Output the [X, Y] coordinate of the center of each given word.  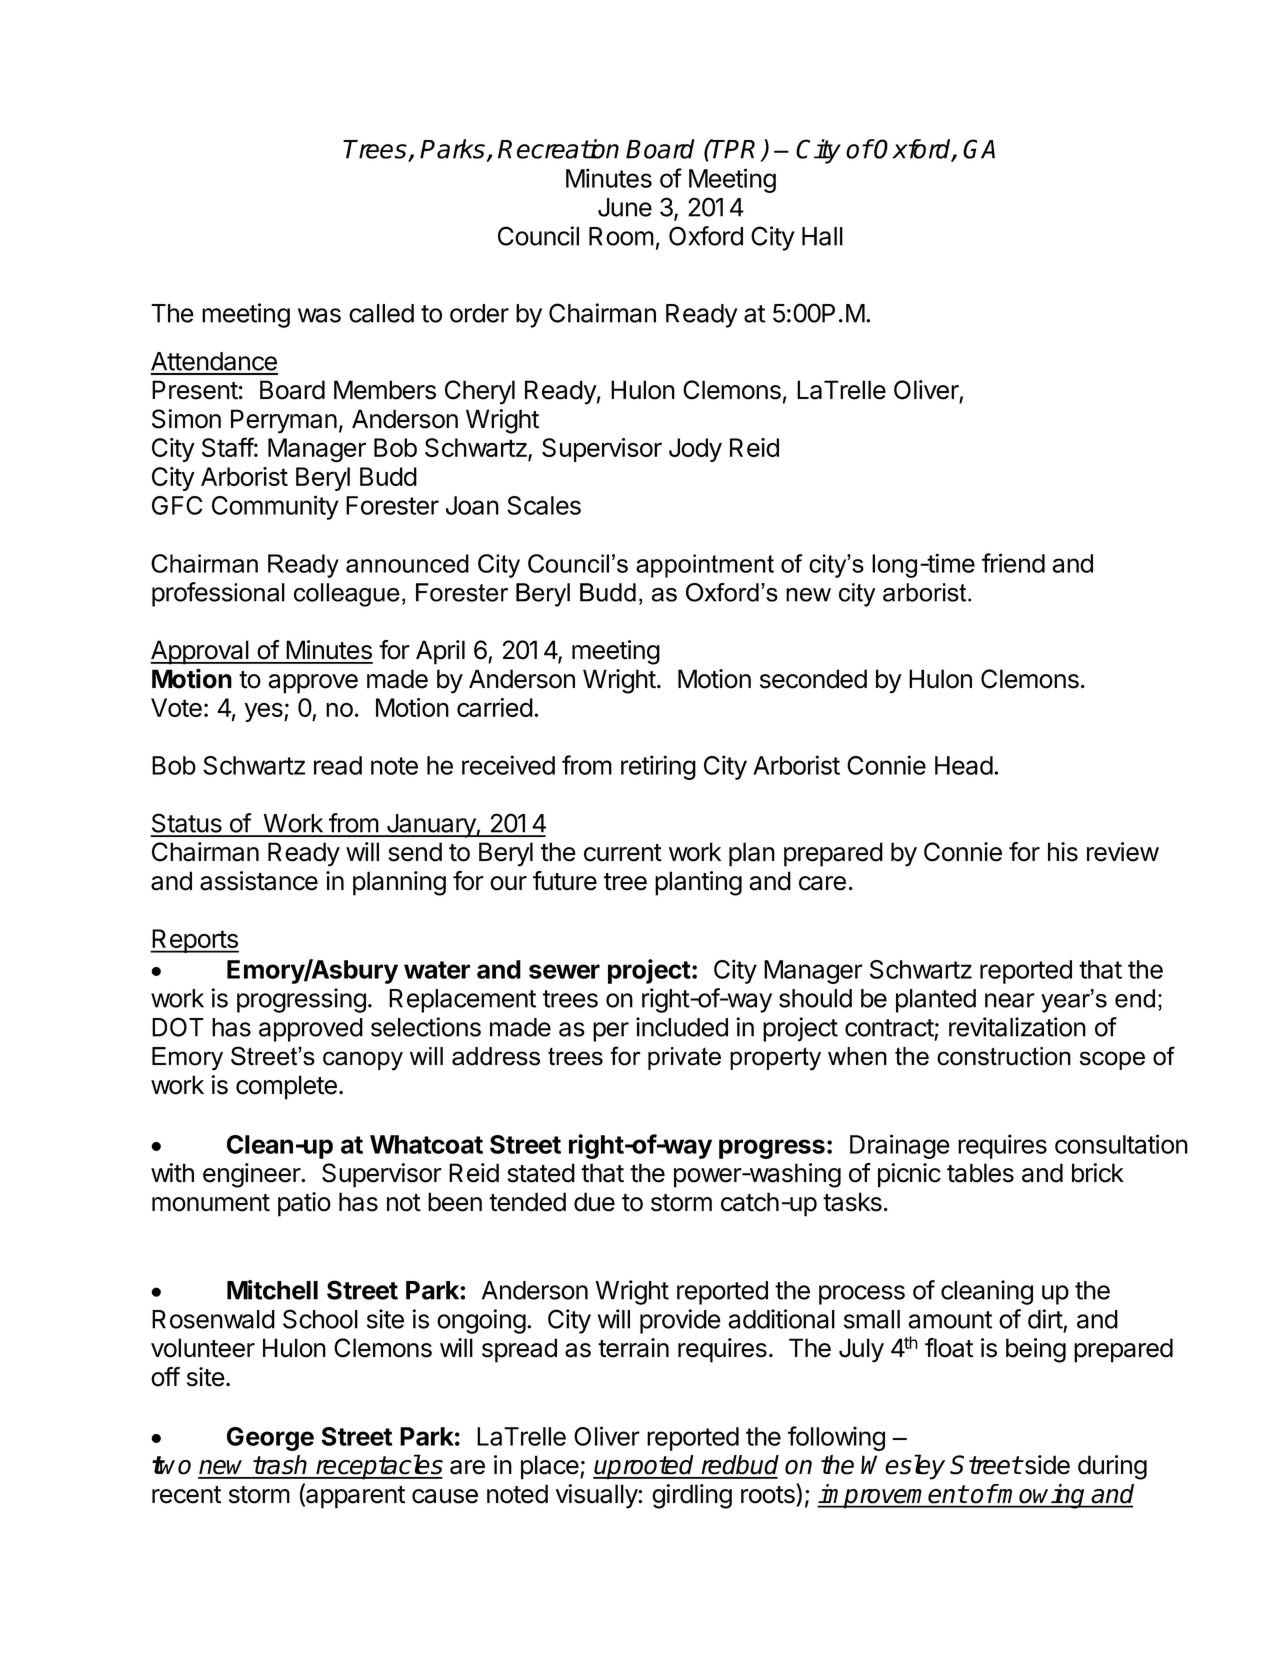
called [381, 313]
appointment [705, 566]
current [623, 853]
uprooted [645, 1467]
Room [621, 236]
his [1063, 852]
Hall [822, 236]
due [594, 1202]
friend [1013, 563]
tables [980, 1173]
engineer [252, 1175]
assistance [259, 881]
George [270, 1439]
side [1046, 1465]
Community [275, 507]
